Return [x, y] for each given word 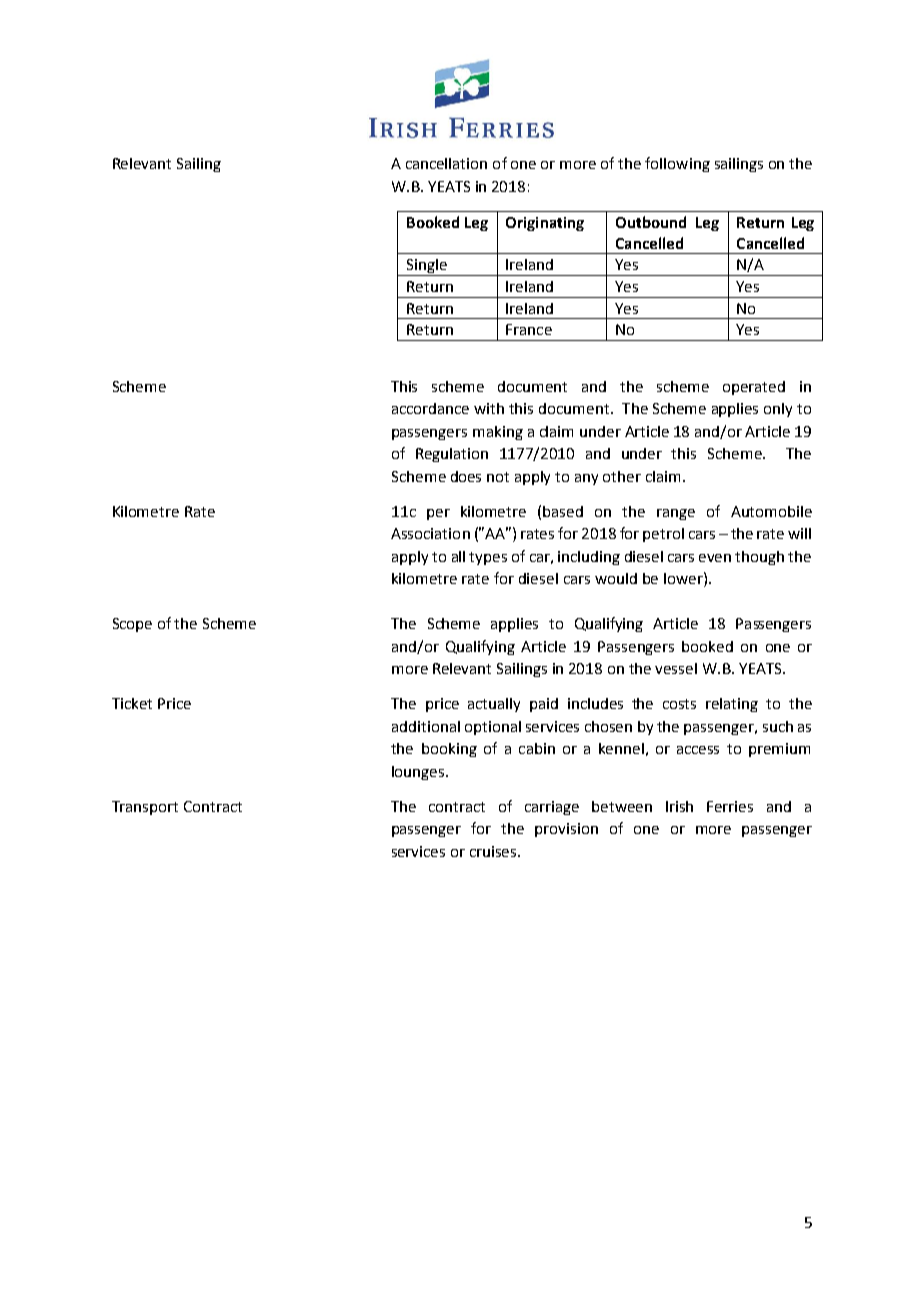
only [778, 410]
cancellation [446, 163]
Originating [545, 224]
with [489, 408]
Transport [145, 808]
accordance [430, 408]
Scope [132, 625]
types [488, 558]
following [677, 164]
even [715, 558]
